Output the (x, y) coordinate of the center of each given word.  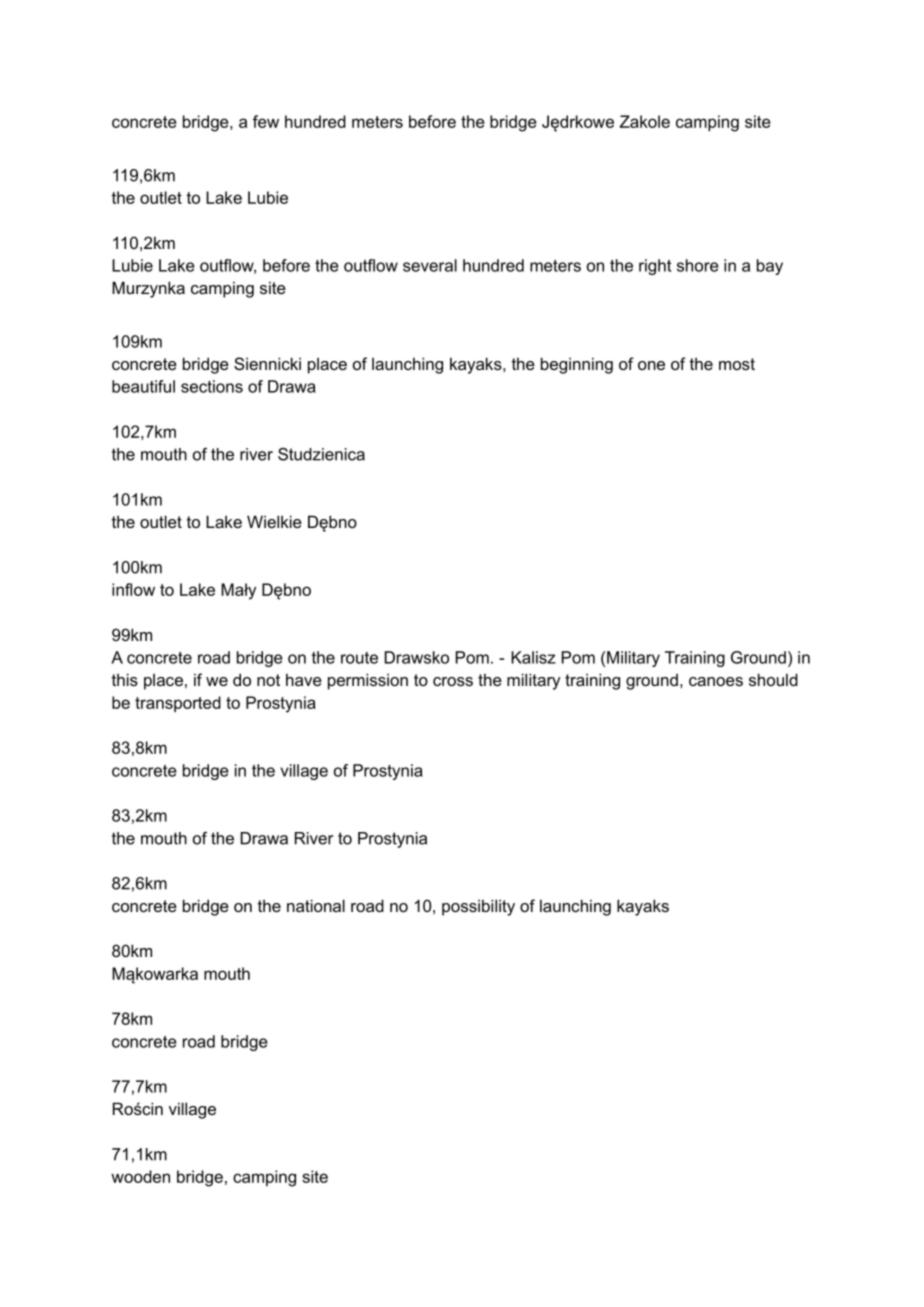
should (773, 679)
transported (178, 704)
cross (453, 681)
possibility (478, 907)
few (266, 121)
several (430, 265)
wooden (140, 1176)
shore (698, 265)
